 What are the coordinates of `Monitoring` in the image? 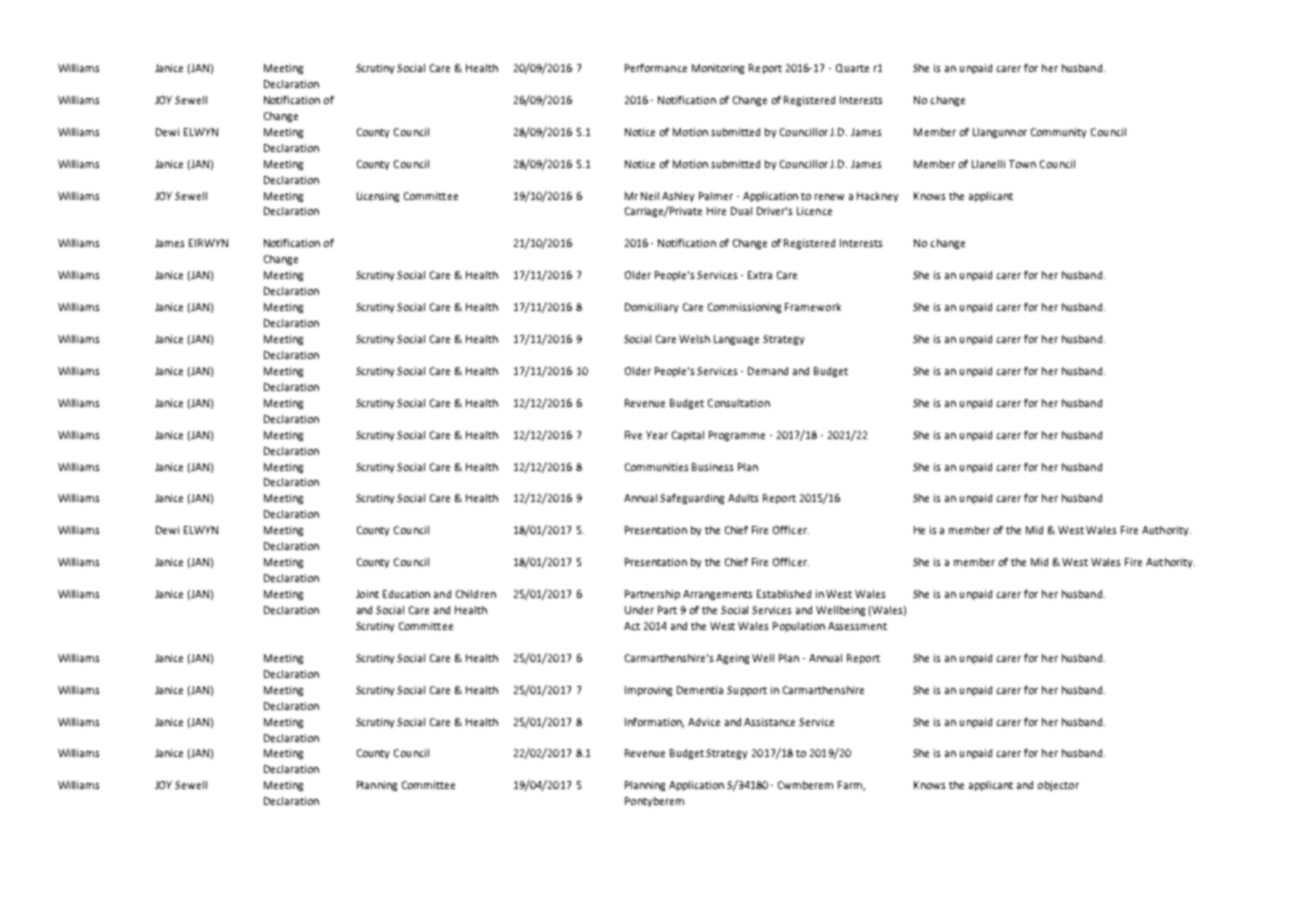 It's located at (718, 69).
